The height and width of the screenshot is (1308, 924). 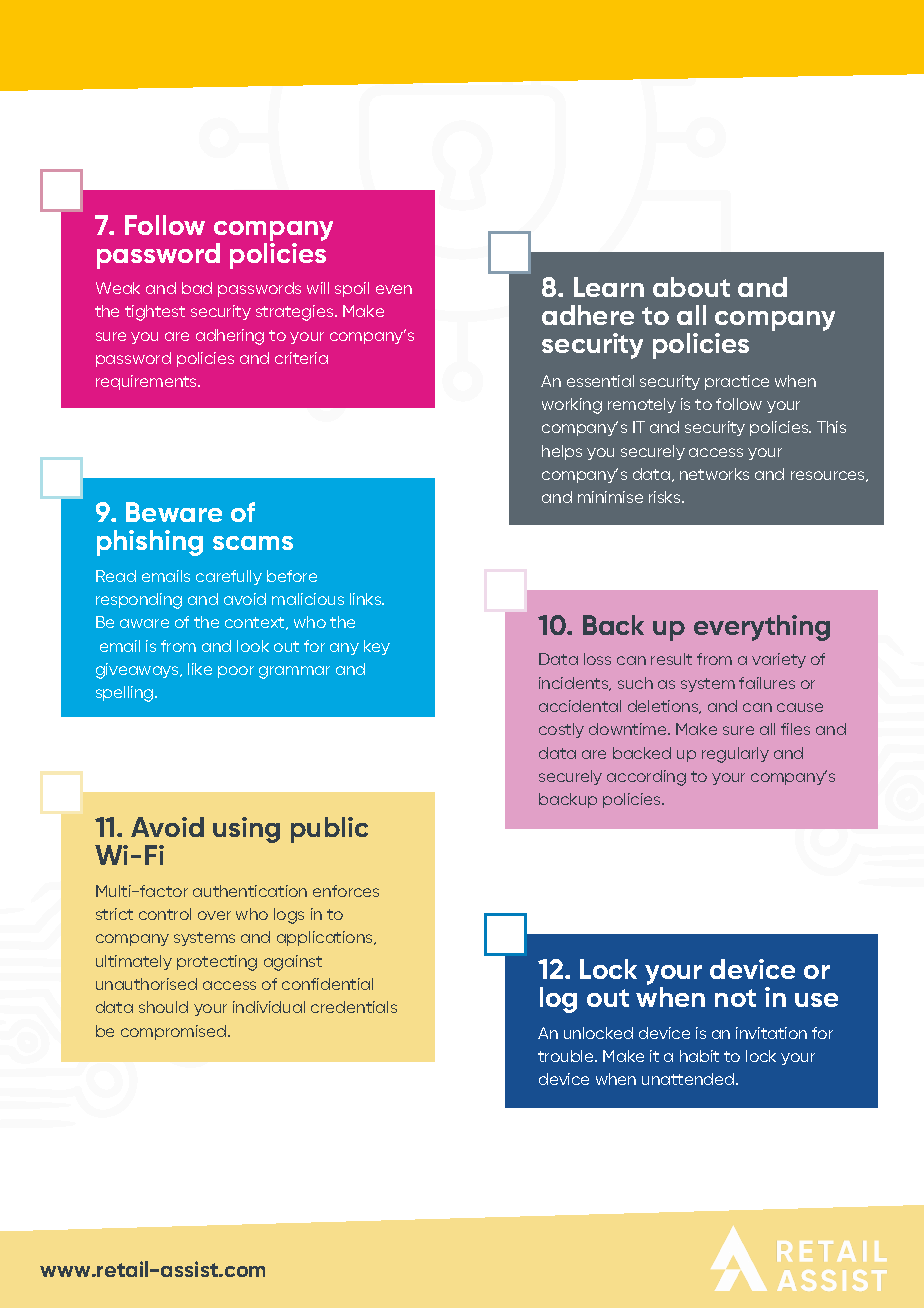 What do you see at coordinates (250, 891) in the screenshot?
I see `authentication` at bounding box center [250, 891].
